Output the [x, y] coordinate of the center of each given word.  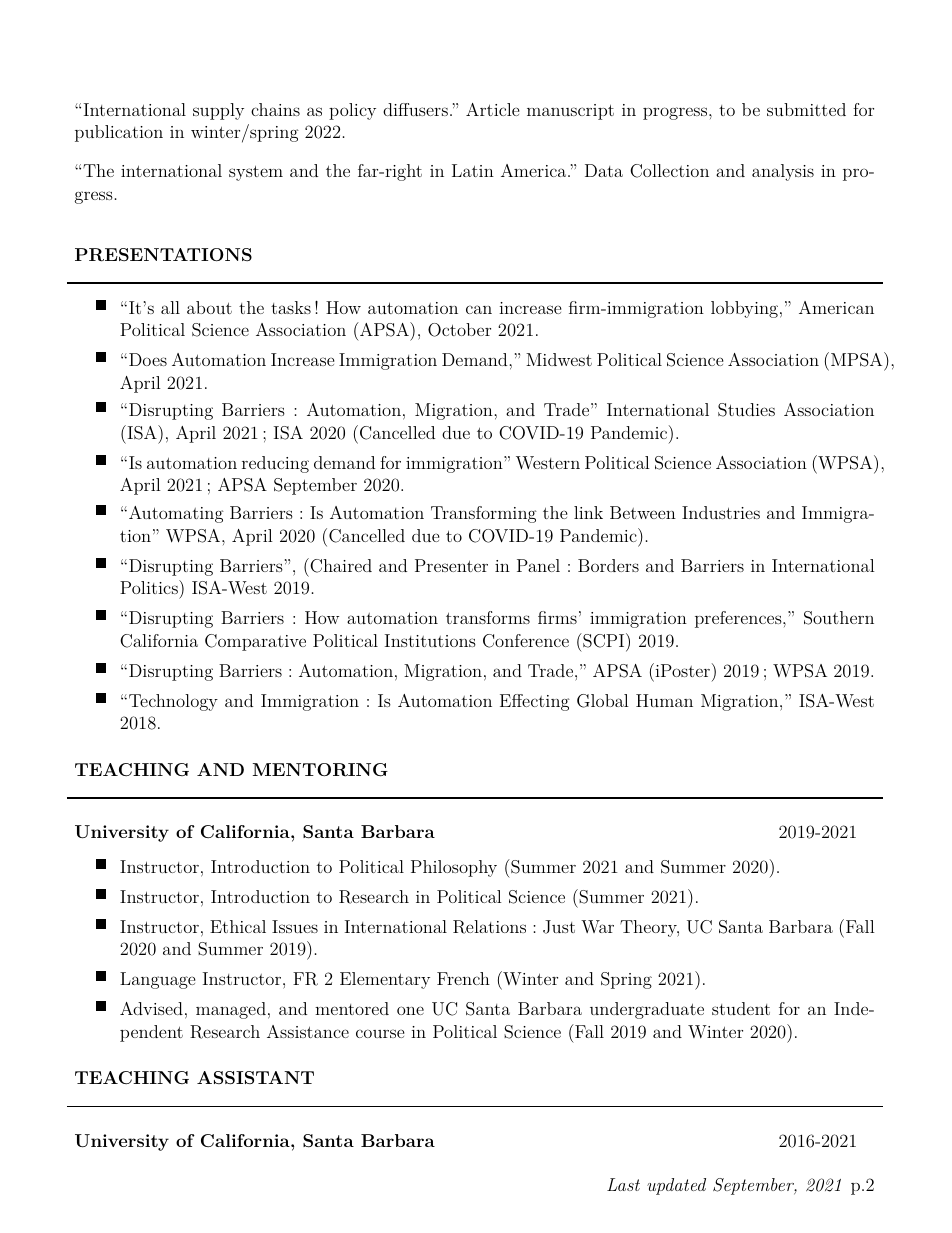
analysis [783, 172]
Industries [721, 512]
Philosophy [454, 868]
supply [218, 111]
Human [664, 700]
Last [623, 1184]
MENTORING [320, 770]
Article [493, 109]
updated [676, 1186]
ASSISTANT [255, 1078]
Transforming [484, 514]
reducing [275, 464]
